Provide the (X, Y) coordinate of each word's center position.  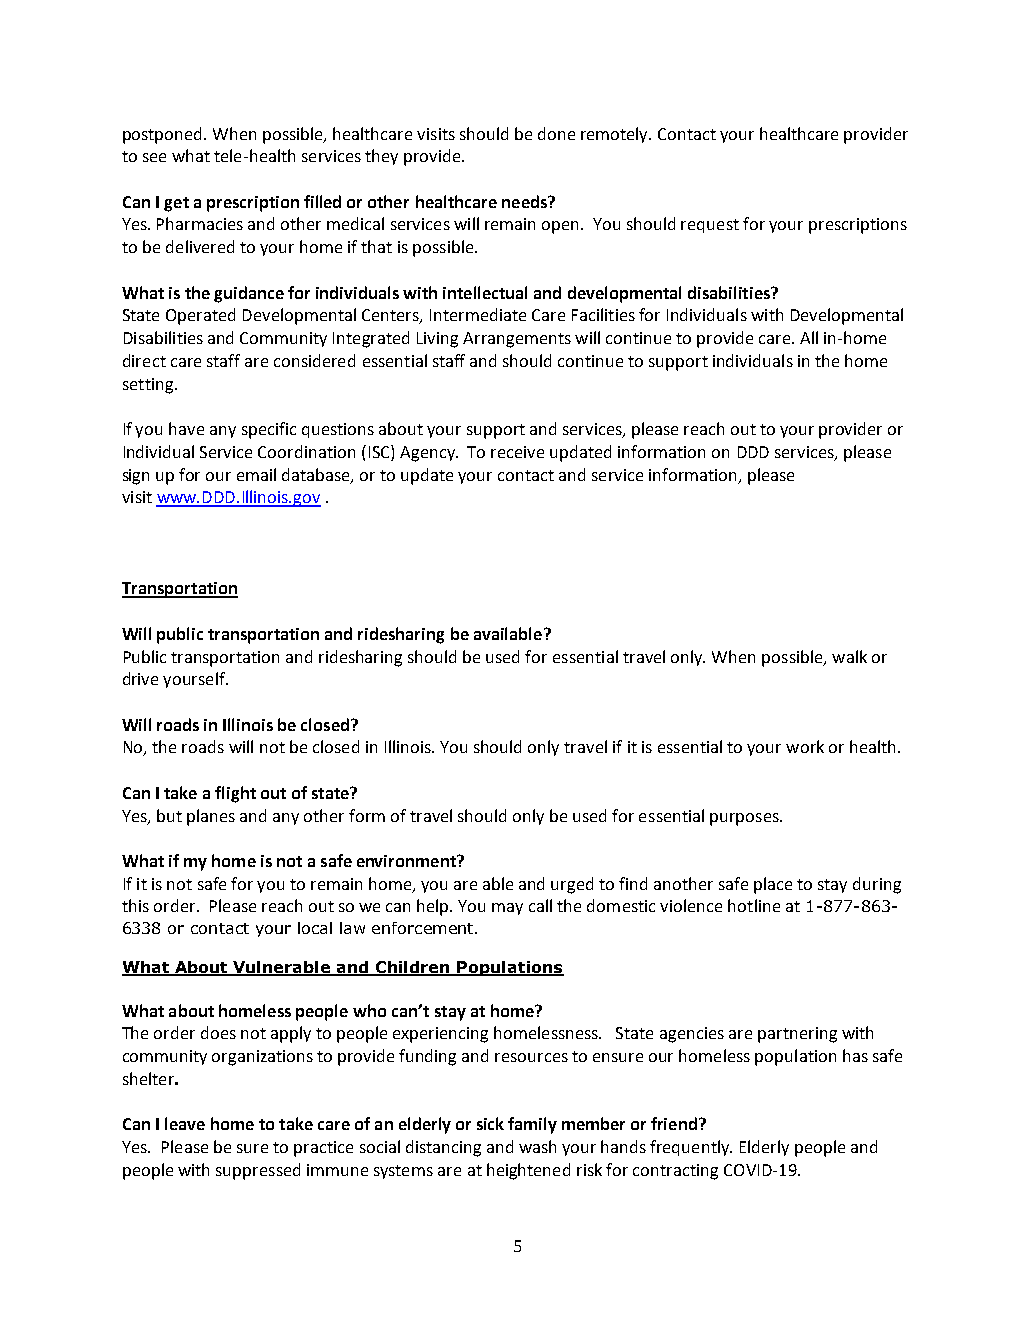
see (154, 157)
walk (849, 656)
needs (525, 201)
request (710, 226)
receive (517, 452)
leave (185, 1123)
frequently (691, 1148)
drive (140, 678)
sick (490, 1123)
